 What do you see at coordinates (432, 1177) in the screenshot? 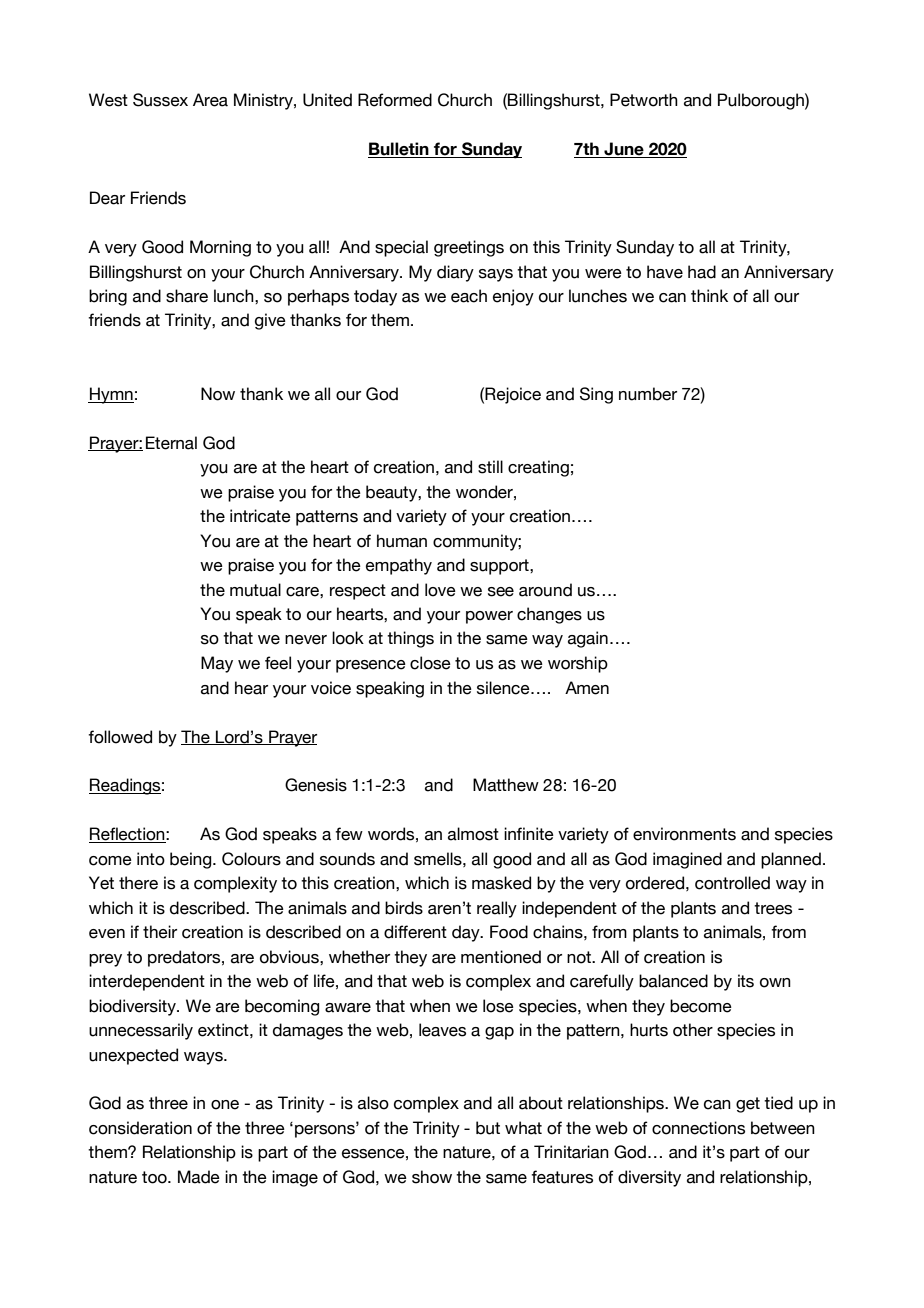
I see `show` at bounding box center [432, 1177].
